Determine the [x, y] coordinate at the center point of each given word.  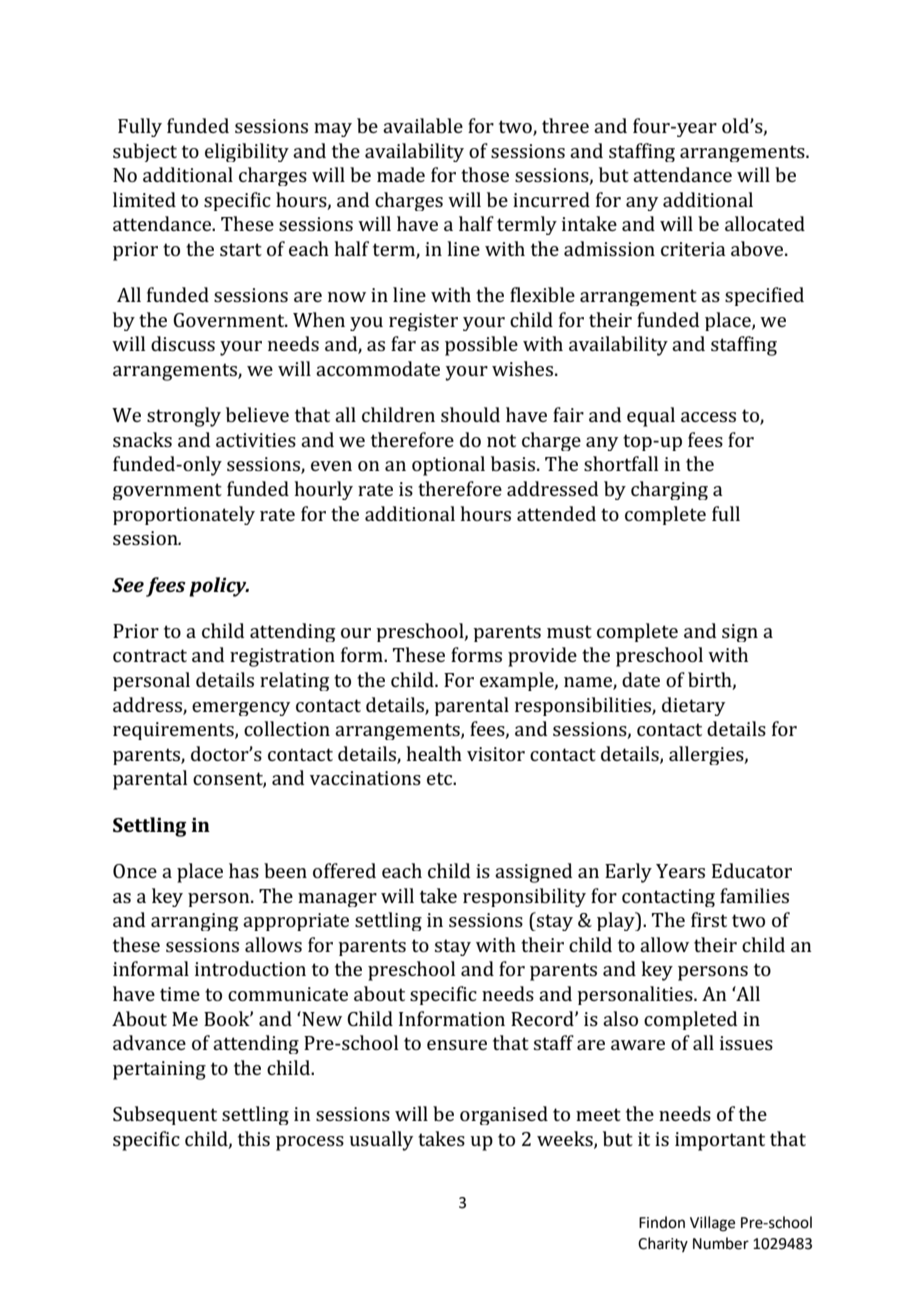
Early [628, 873]
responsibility [524, 897]
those [485, 174]
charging [669, 490]
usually [381, 1141]
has [244, 870]
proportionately [184, 515]
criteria [693, 249]
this [254, 1138]
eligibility [247, 152]
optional [448, 466]
